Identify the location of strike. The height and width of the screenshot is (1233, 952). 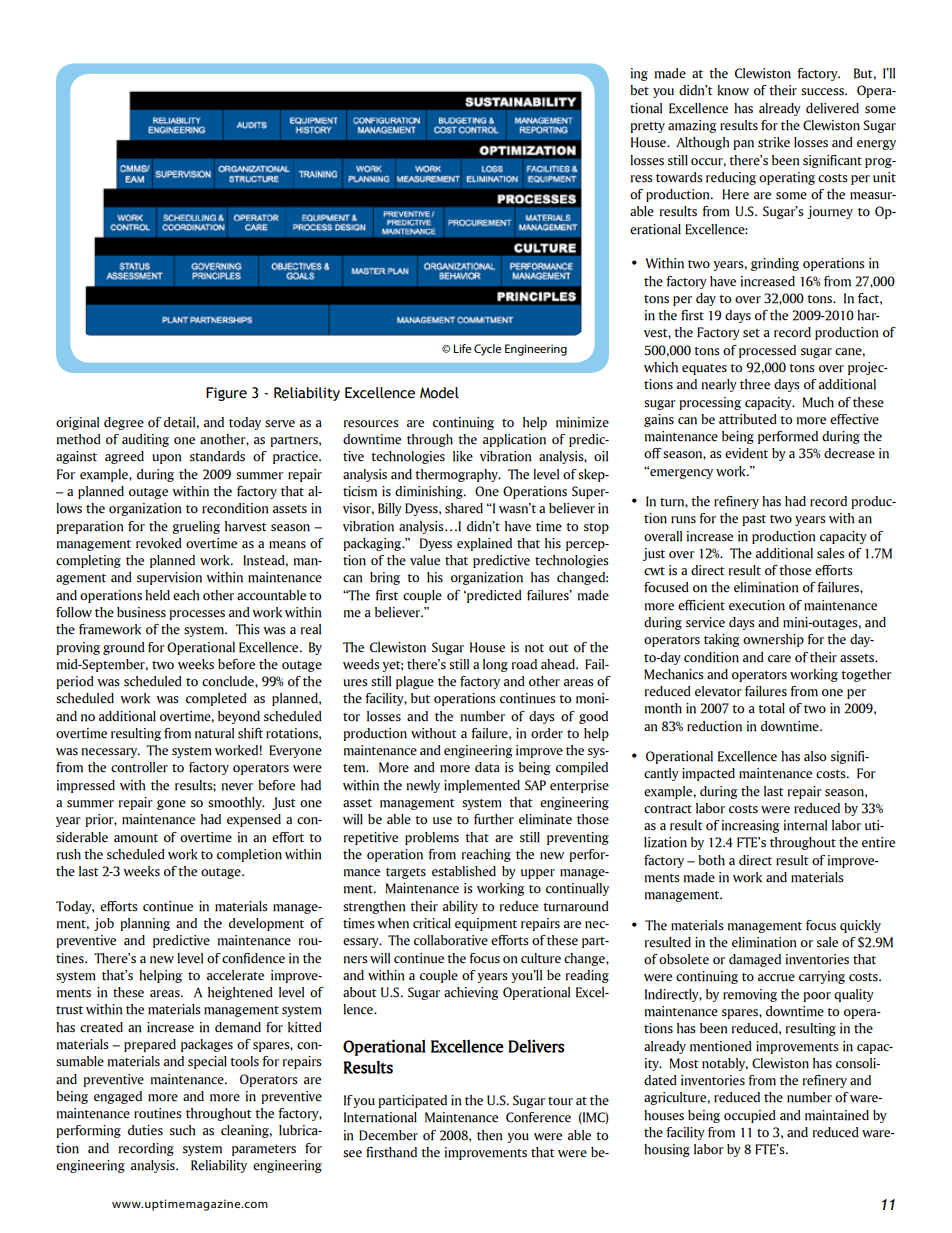
(774, 142).
